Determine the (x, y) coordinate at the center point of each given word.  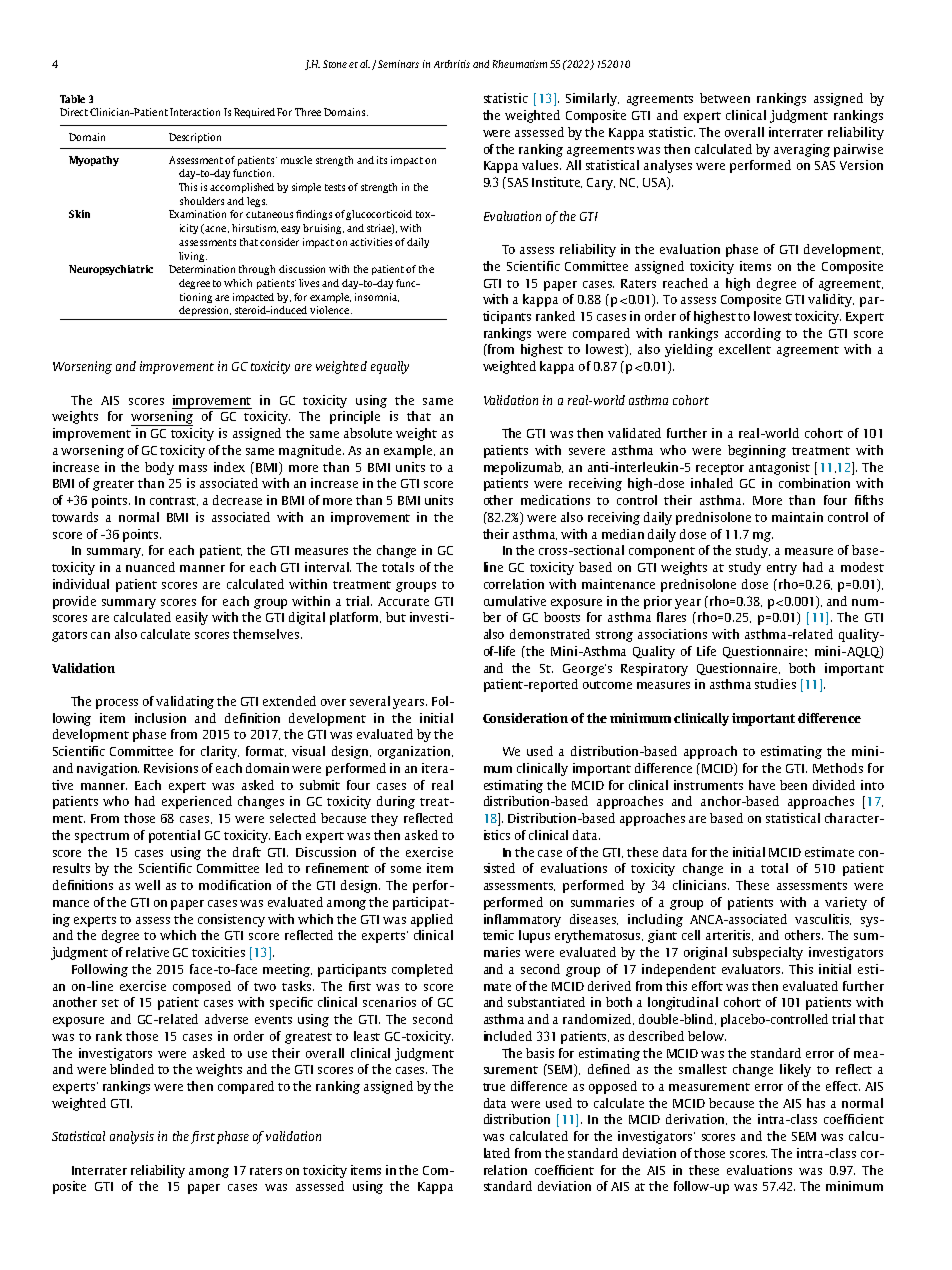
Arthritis (452, 64)
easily (192, 618)
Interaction (195, 112)
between (725, 98)
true (494, 1087)
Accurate (403, 601)
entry (782, 569)
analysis (132, 1137)
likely (795, 1070)
